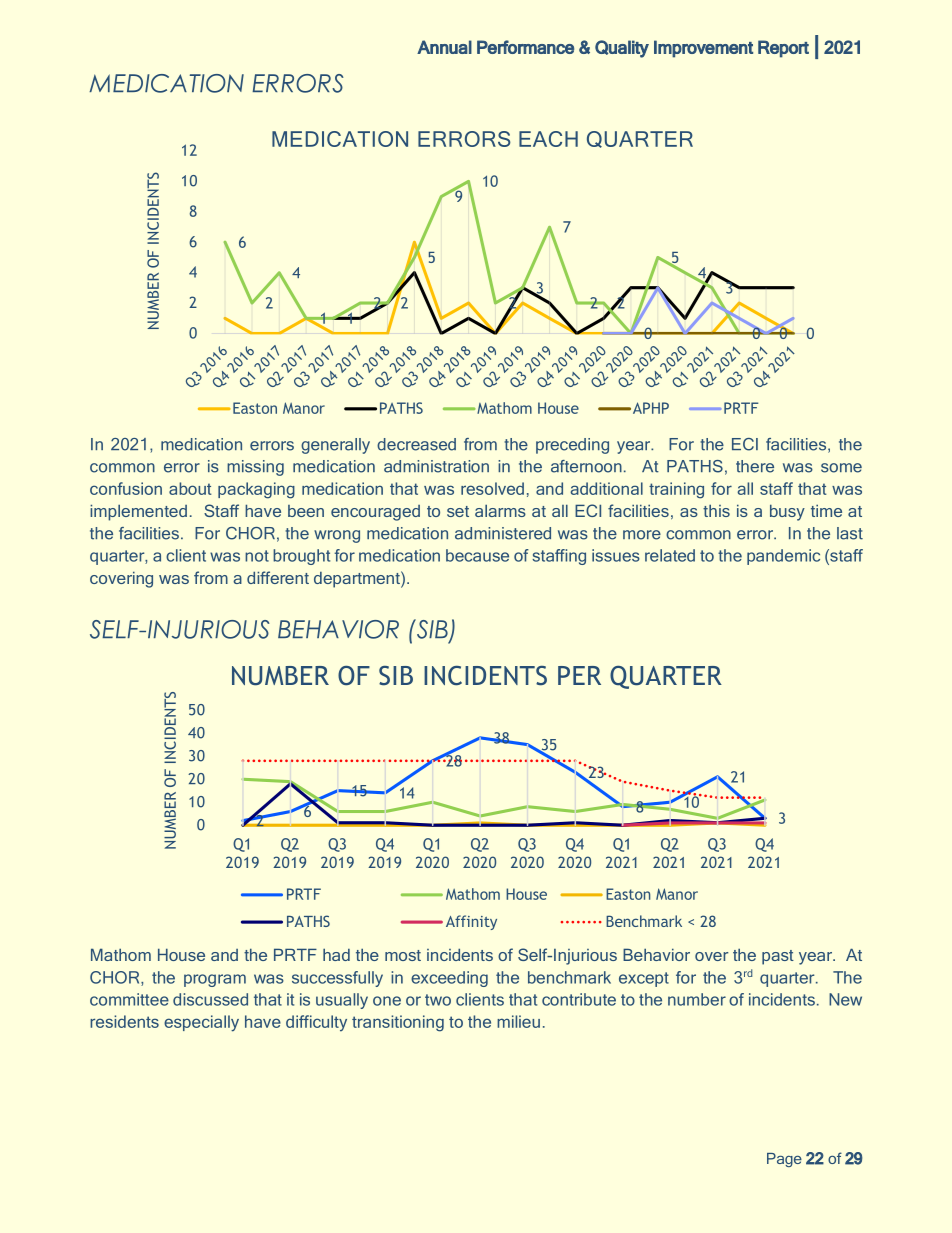 The width and height of the document is (952, 1233). I want to click on Annual, so click(444, 47).
